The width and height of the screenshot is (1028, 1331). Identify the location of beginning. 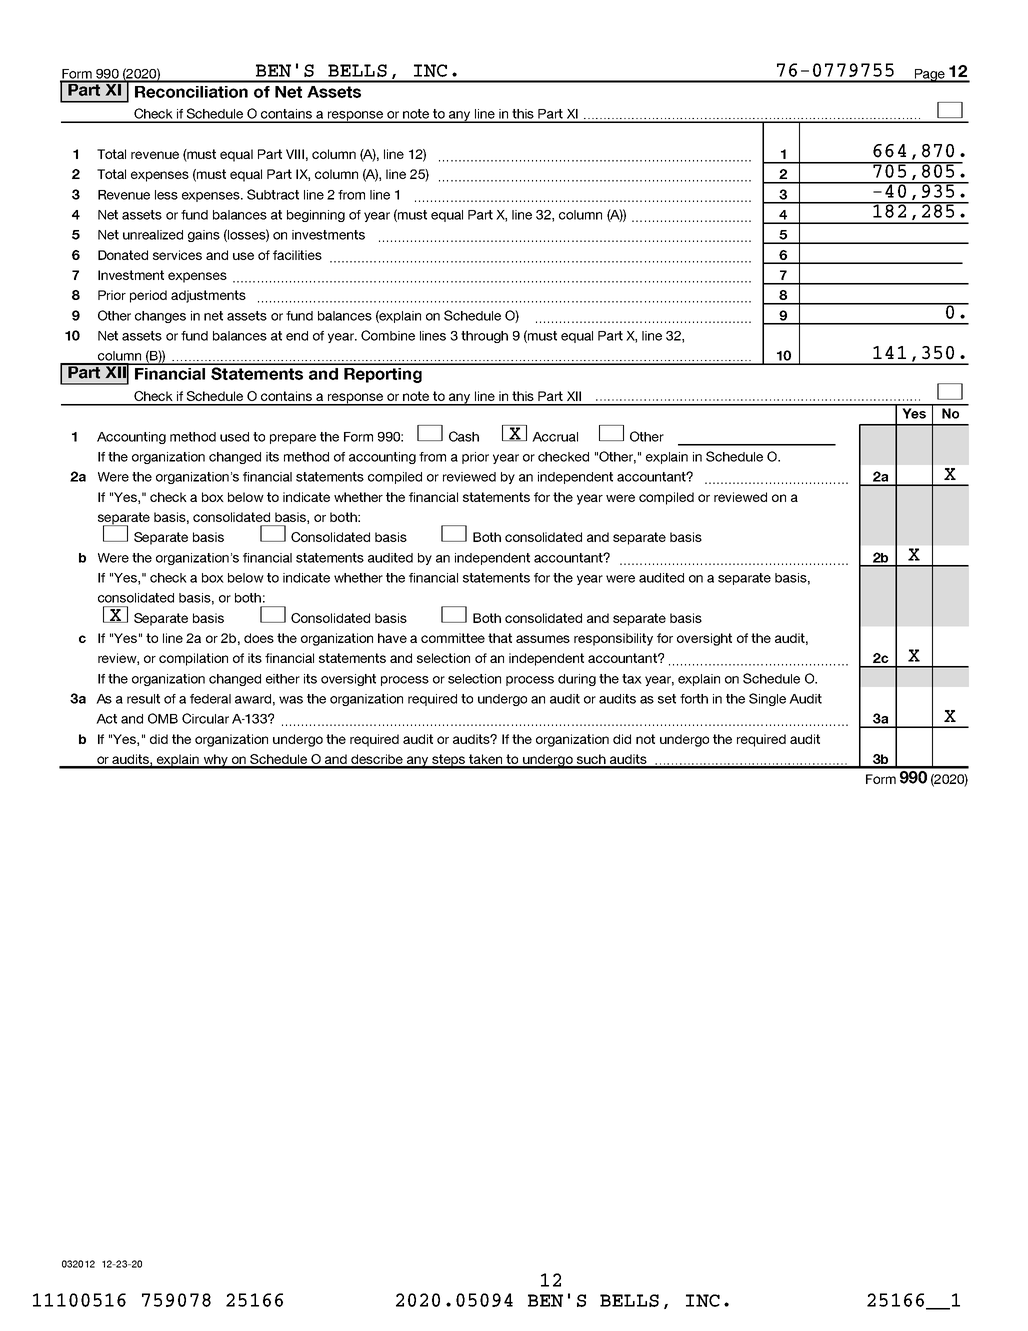
(316, 216).
